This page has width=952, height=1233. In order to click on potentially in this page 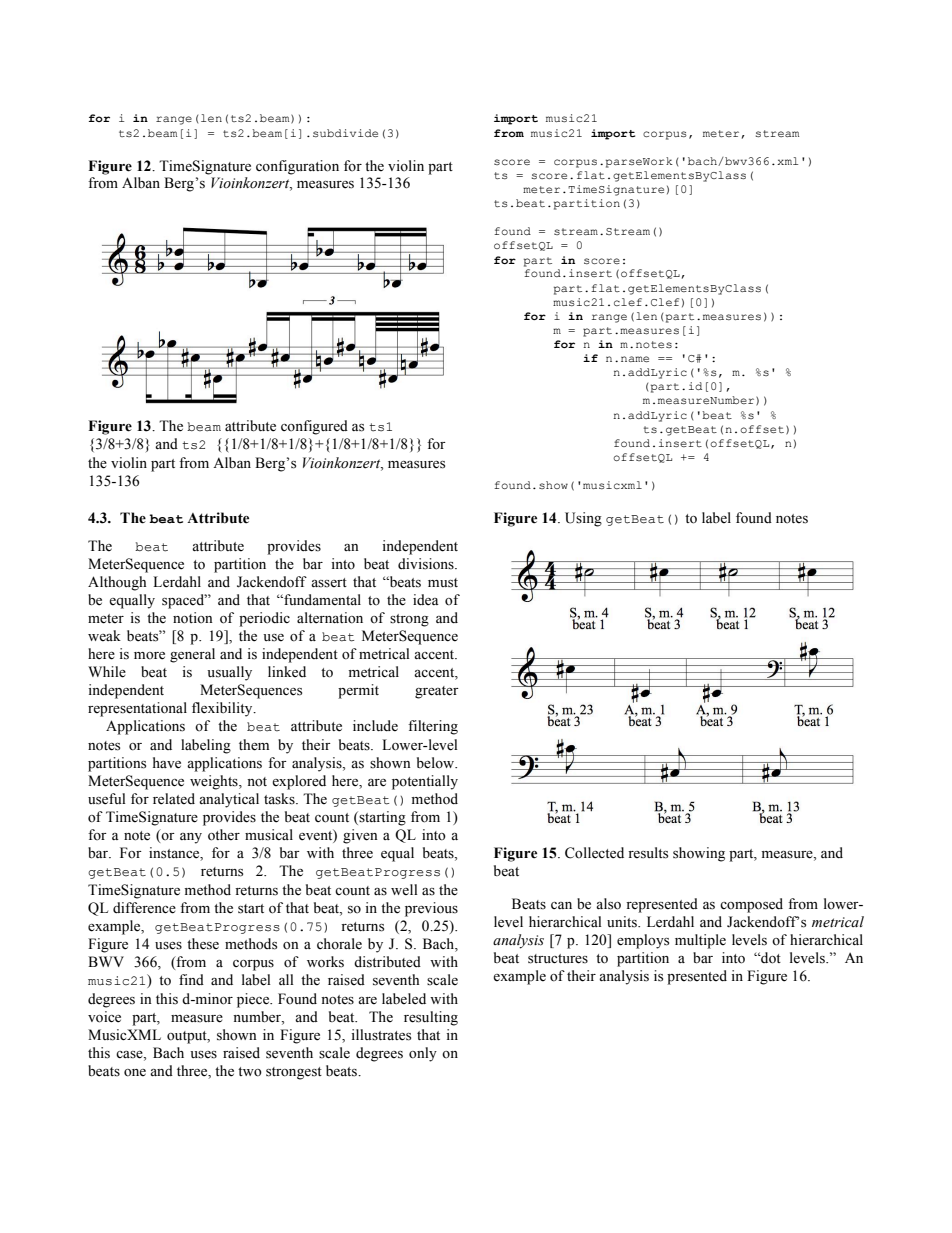, I will do `click(425, 782)`.
